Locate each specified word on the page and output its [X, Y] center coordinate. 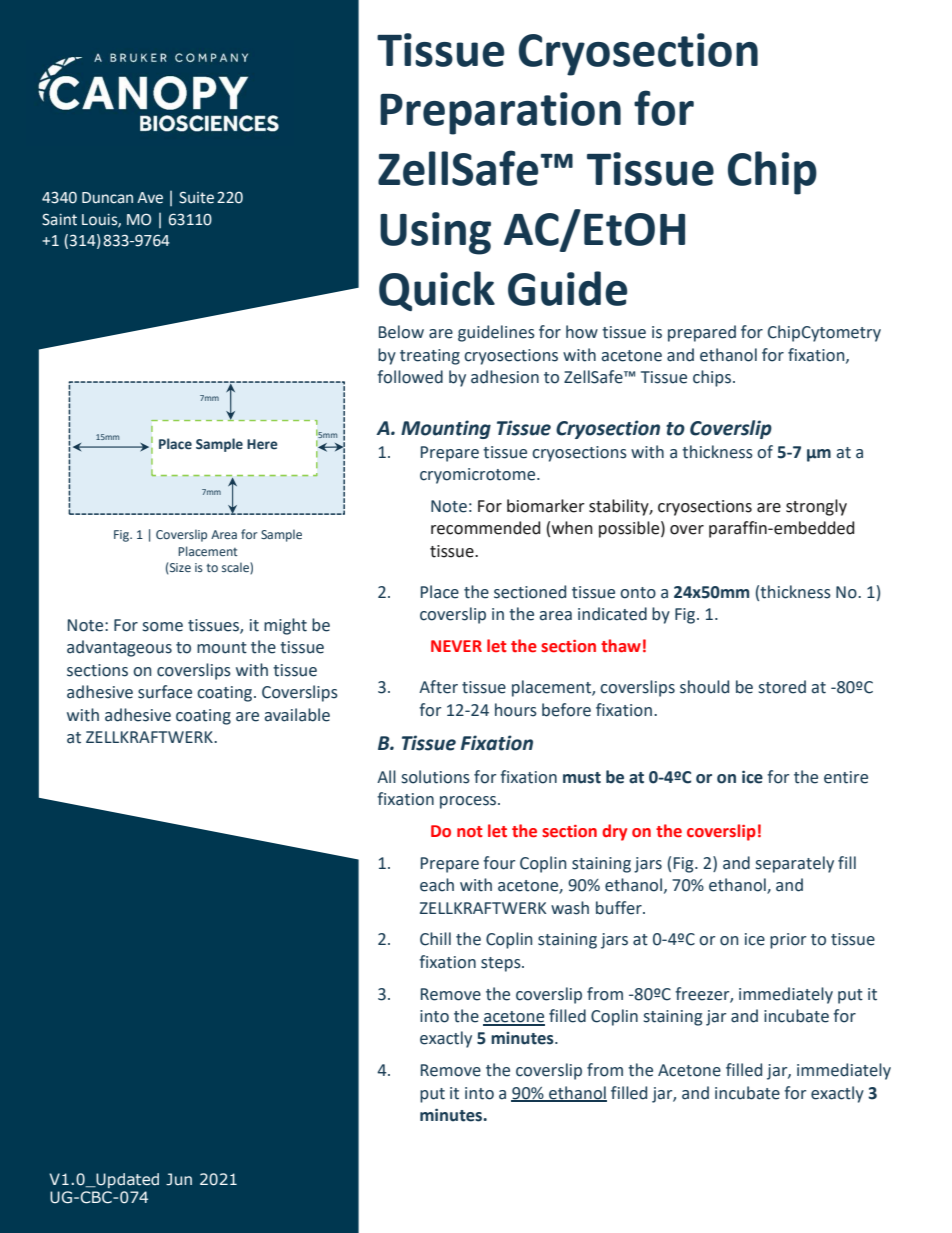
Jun [179, 1179]
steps [502, 964]
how [582, 332]
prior [788, 941]
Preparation [500, 113]
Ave [150, 198]
